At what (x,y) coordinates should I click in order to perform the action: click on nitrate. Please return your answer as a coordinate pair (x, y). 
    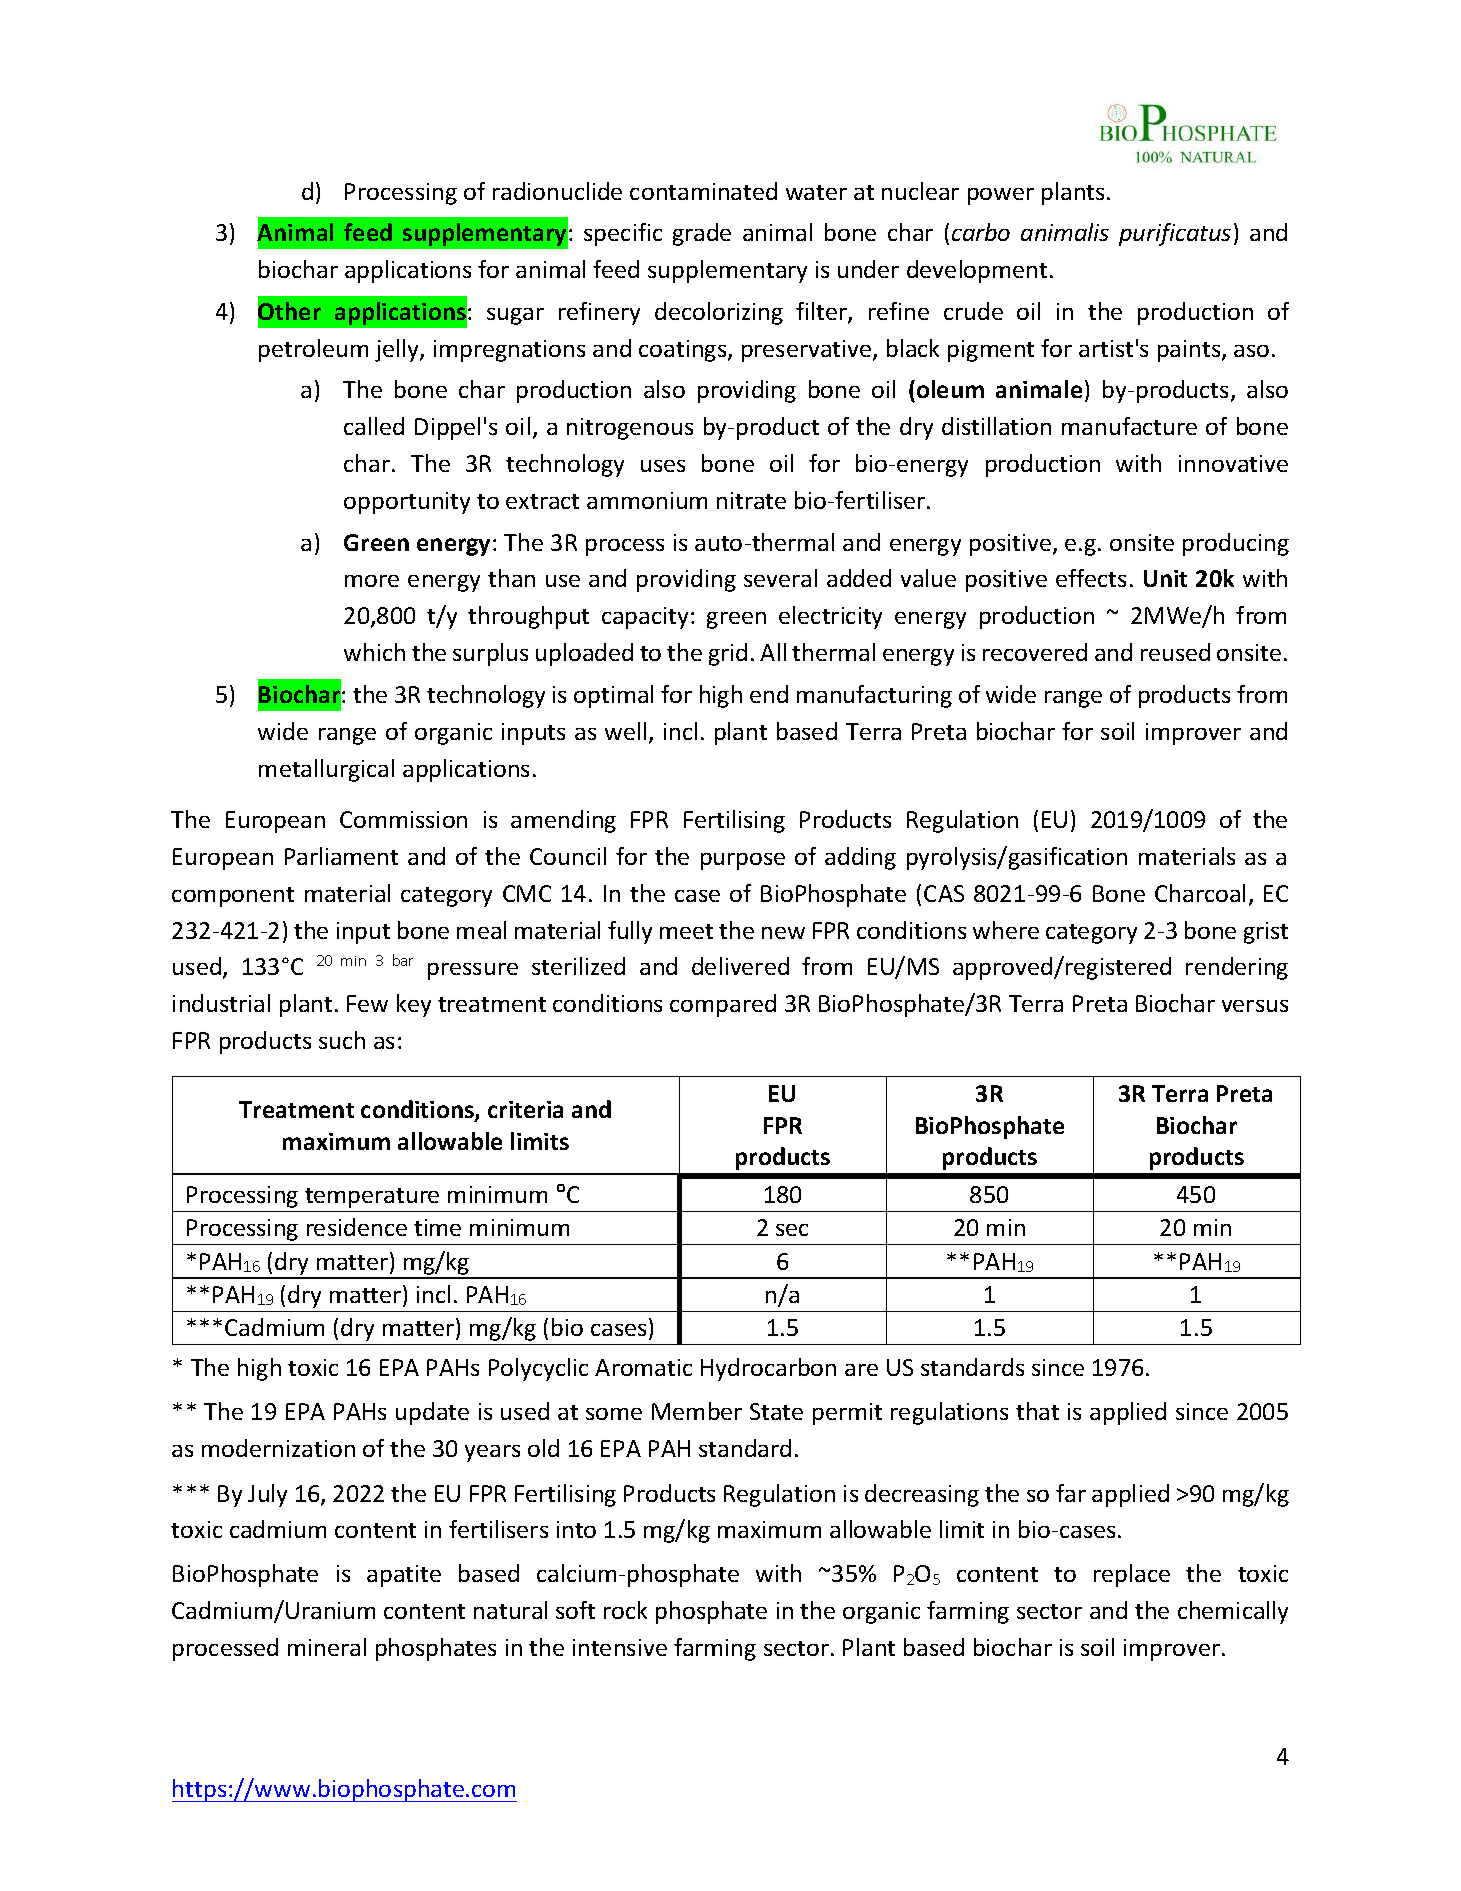
    Looking at the image, I should click on (751, 500).
